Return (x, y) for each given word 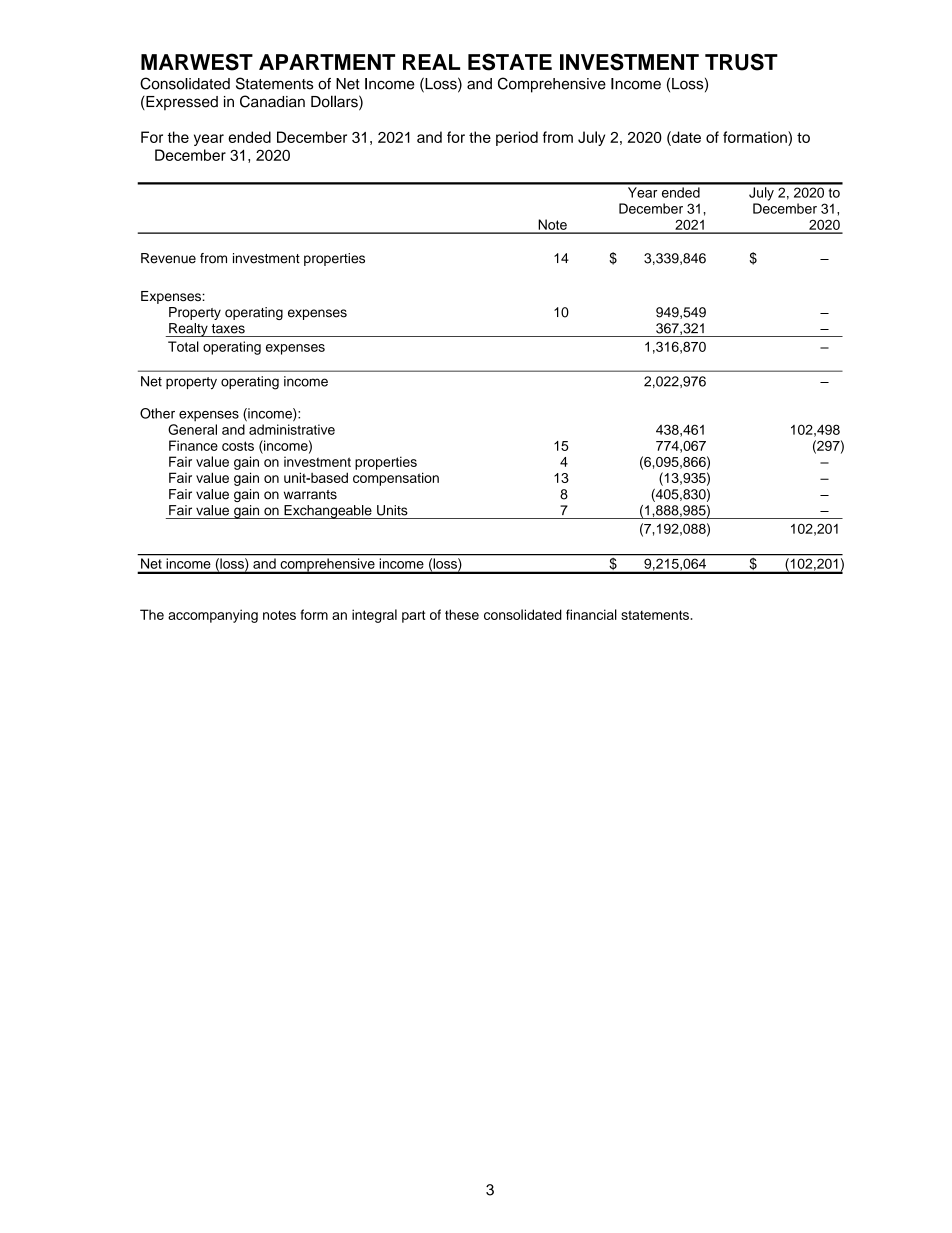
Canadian (272, 101)
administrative (292, 429)
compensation (396, 479)
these (462, 614)
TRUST (741, 62)
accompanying (213, 616)
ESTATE (510, 62)
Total (183, 346)
